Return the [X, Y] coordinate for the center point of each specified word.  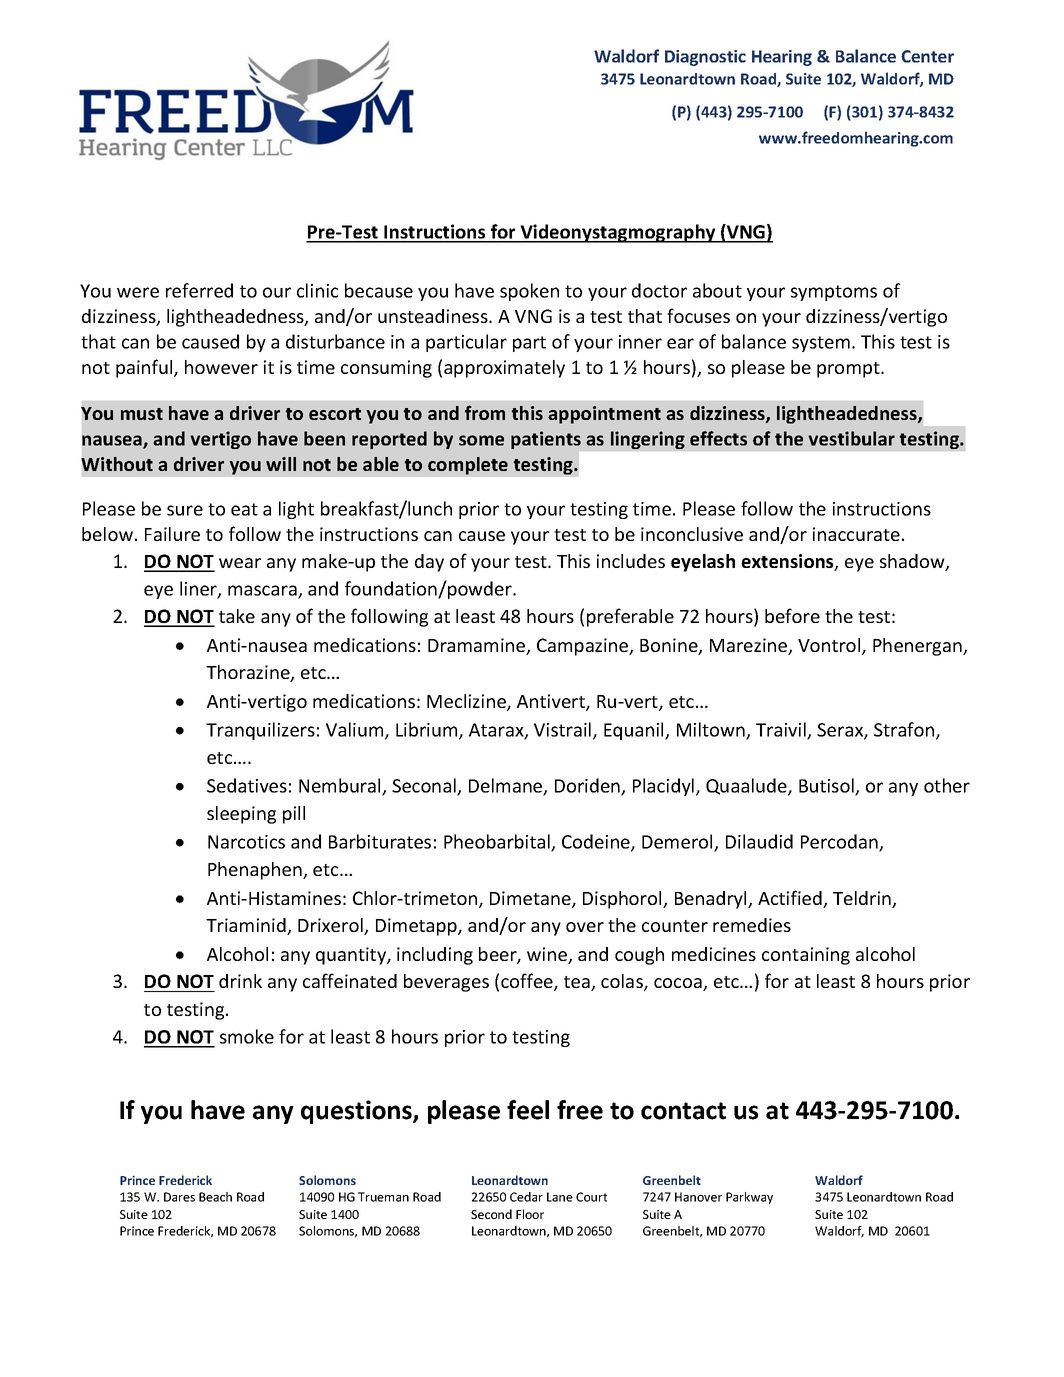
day [429, 563]
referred [199, 290]
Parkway [749, 1198]
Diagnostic [705, 58]
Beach [215, 1197]
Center [927, 56]
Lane [560, 1197]
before [792, 615]
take [237, 616]
